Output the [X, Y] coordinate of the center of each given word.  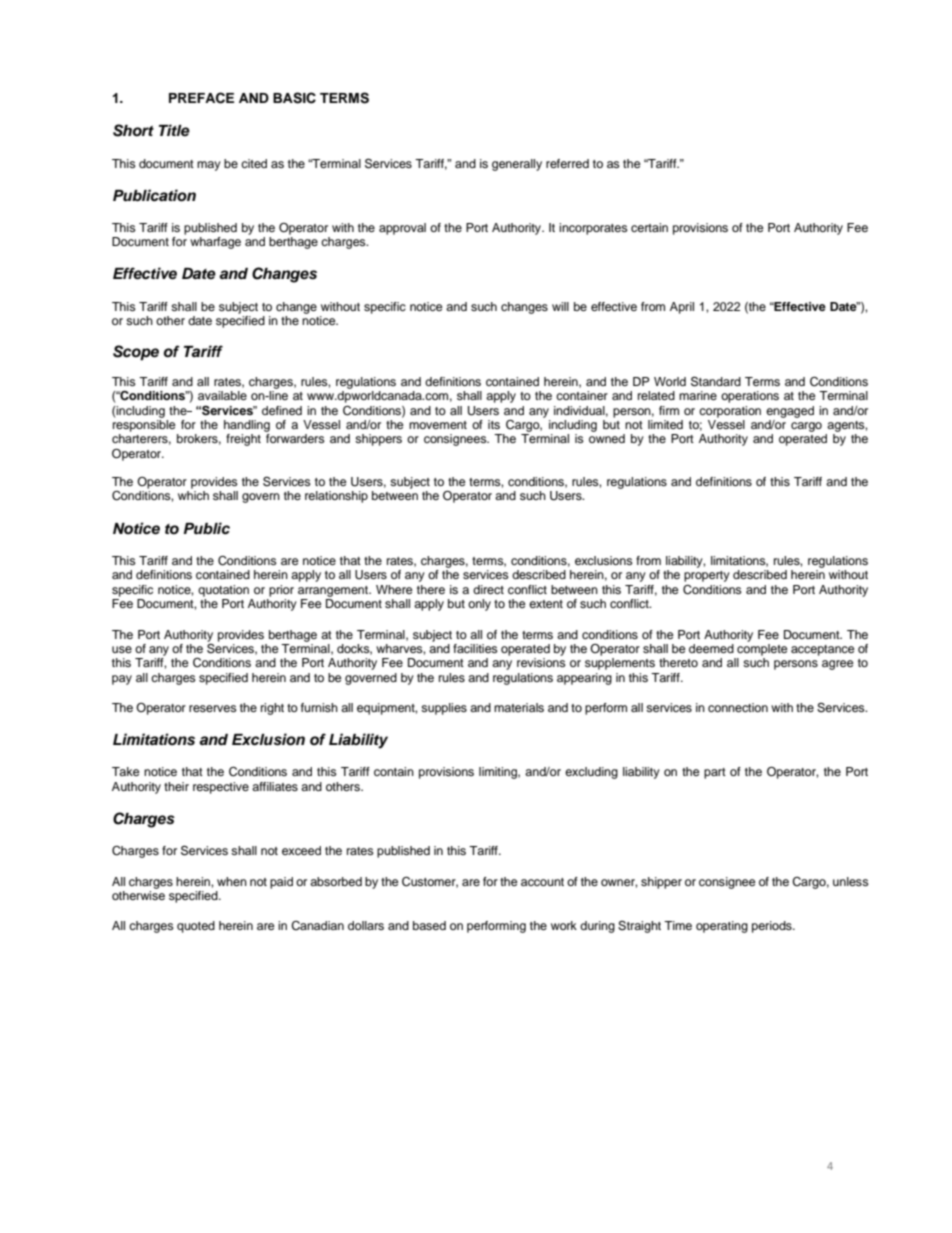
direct [488, 589]
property [707, 576]
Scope [136, 353]
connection [738, 707]
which [193, 495]
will [560, 306]
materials [519, 707]
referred [567, 163]
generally [517, 165]
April [682, 308]
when [232, 881]
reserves [213, 708]
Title [174, 130]
